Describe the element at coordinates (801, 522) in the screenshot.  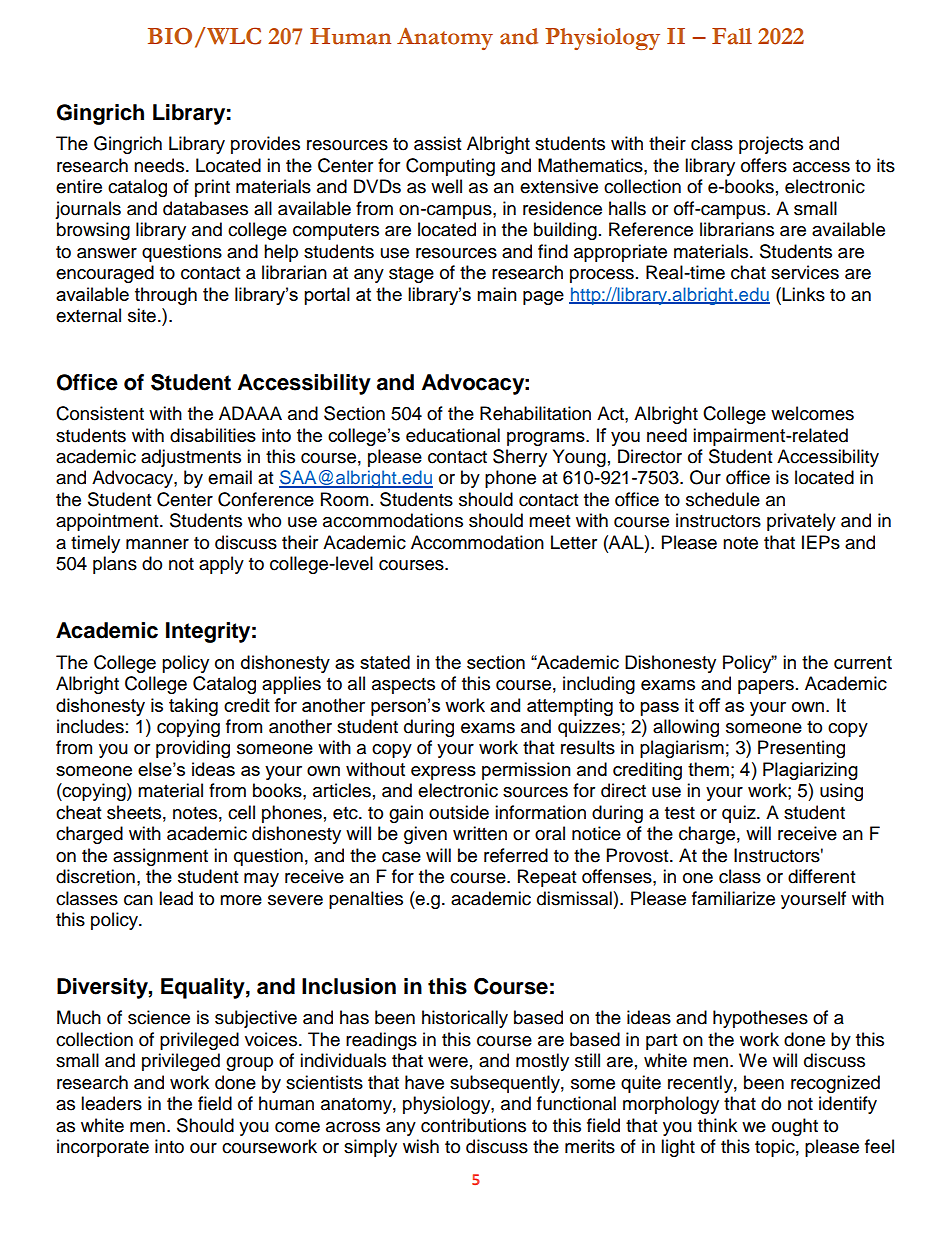
I see `privately` at that location.
